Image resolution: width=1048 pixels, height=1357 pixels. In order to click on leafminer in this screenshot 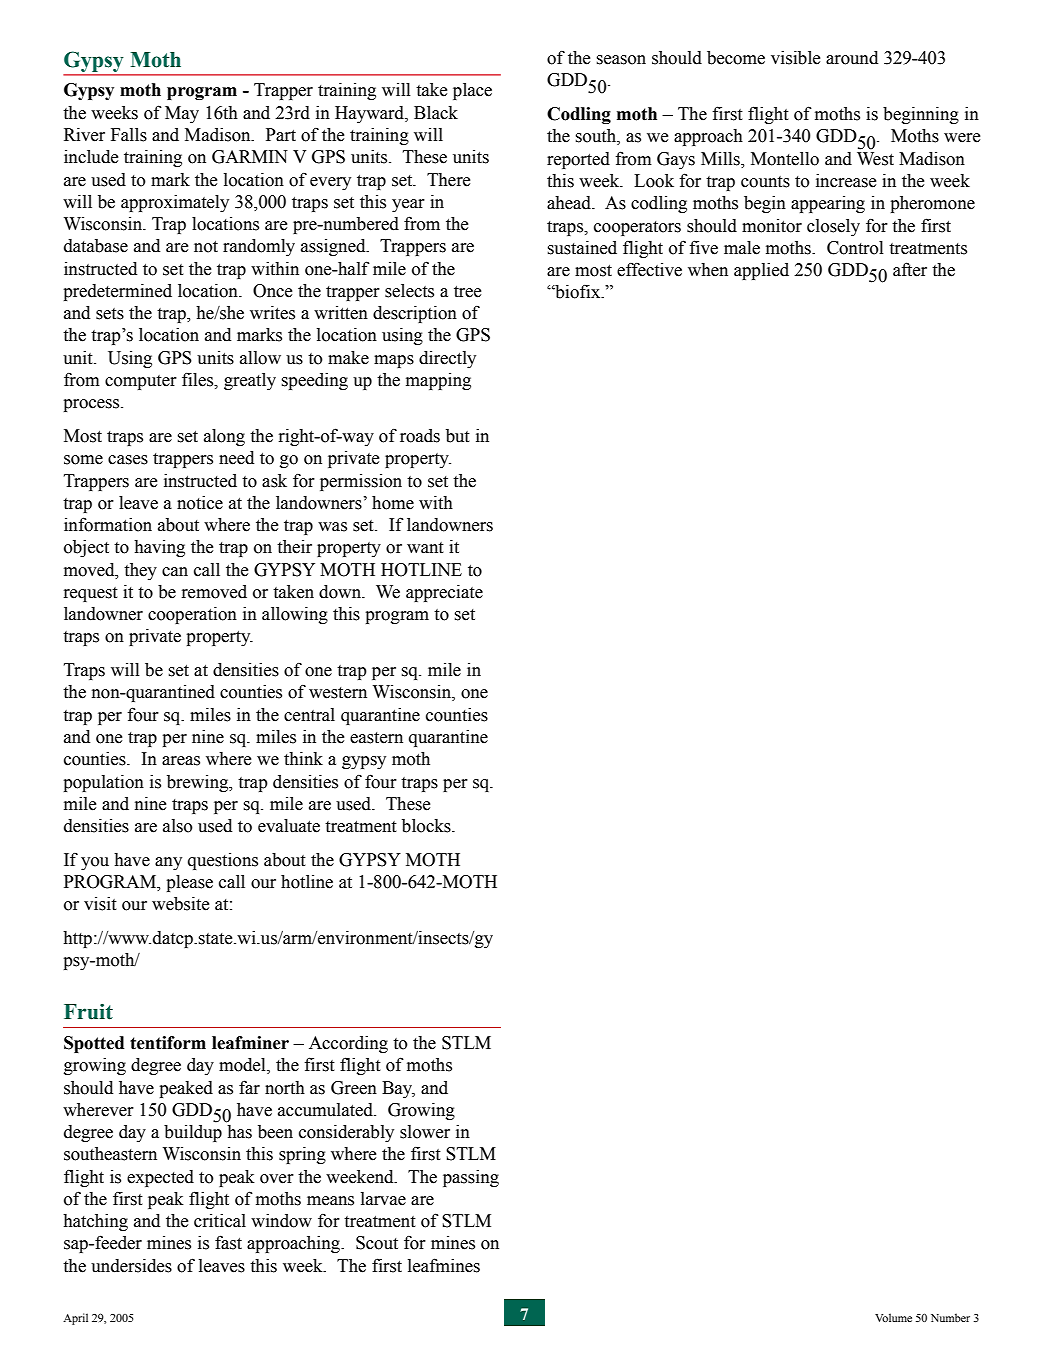, I will do `click(250, 1043)`.
